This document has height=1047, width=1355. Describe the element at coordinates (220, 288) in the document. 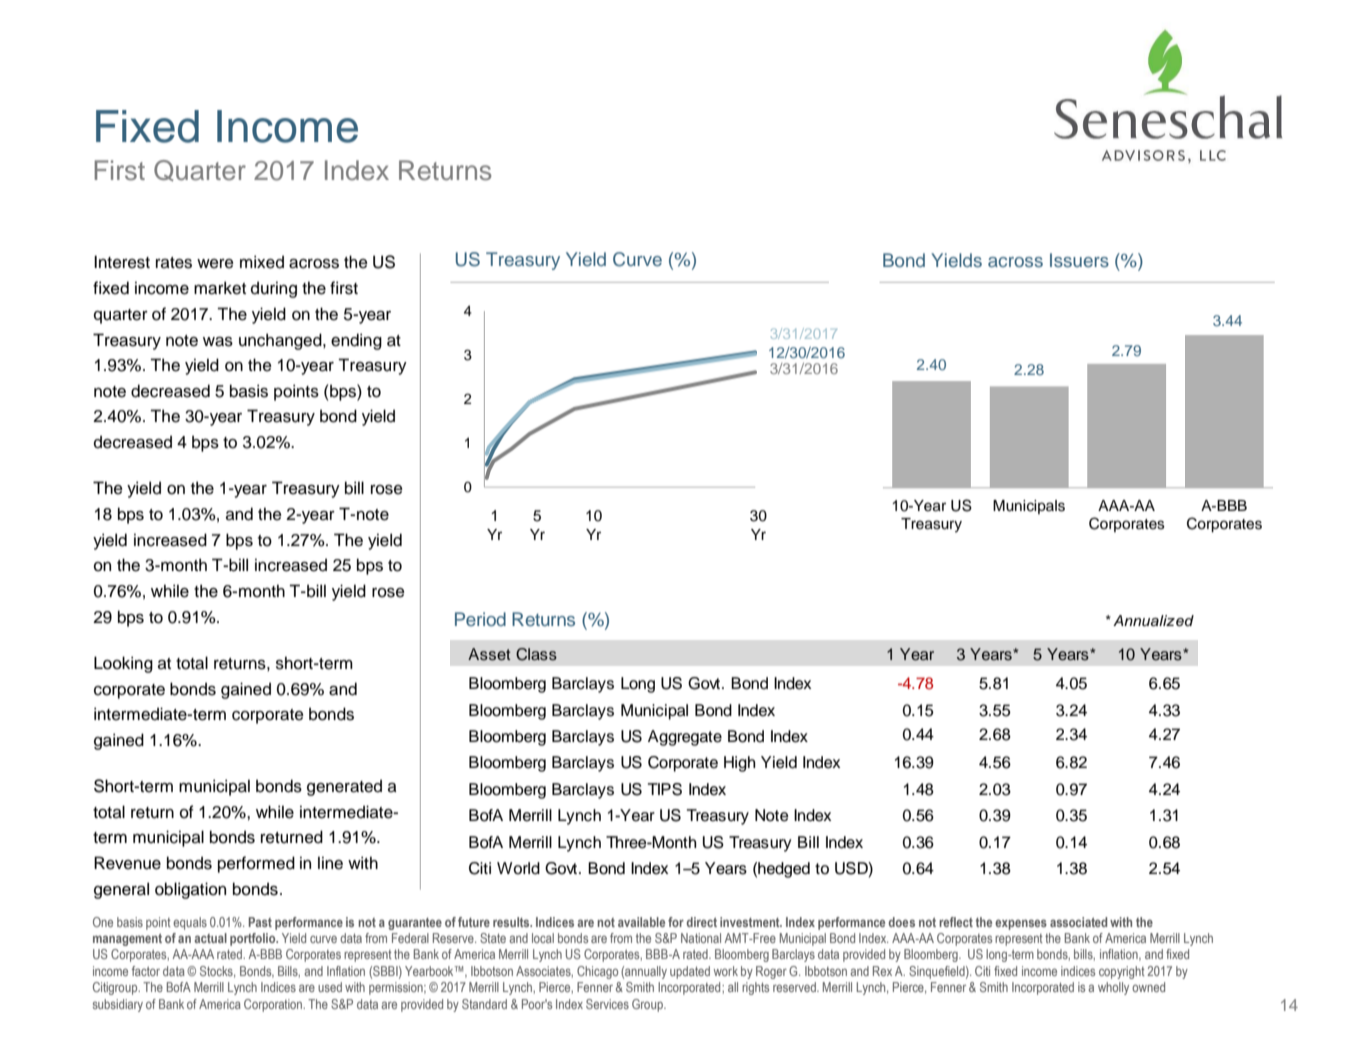

I see `market` at that location.
